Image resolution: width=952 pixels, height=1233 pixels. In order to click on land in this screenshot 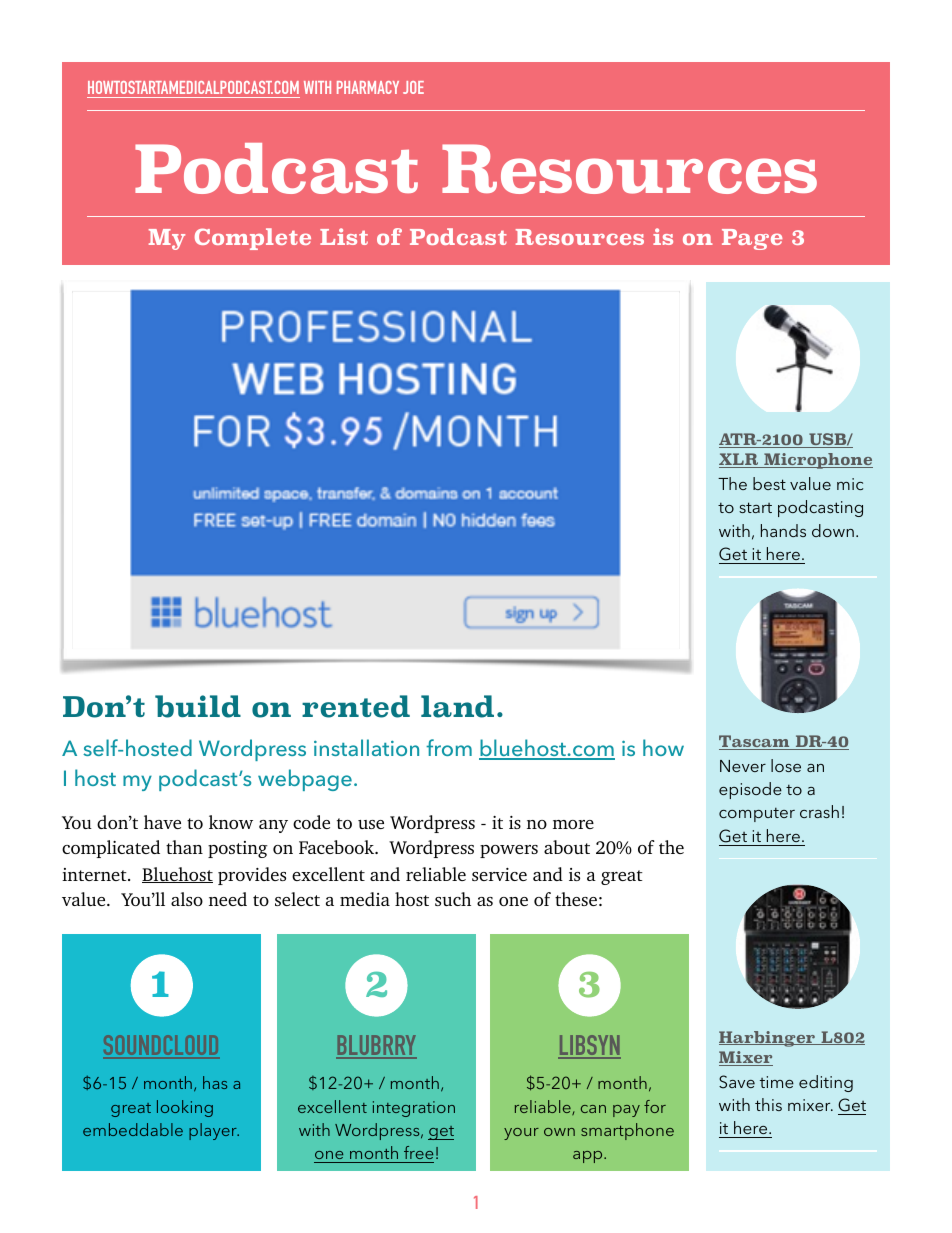, I will do `click(457, 706)`.
